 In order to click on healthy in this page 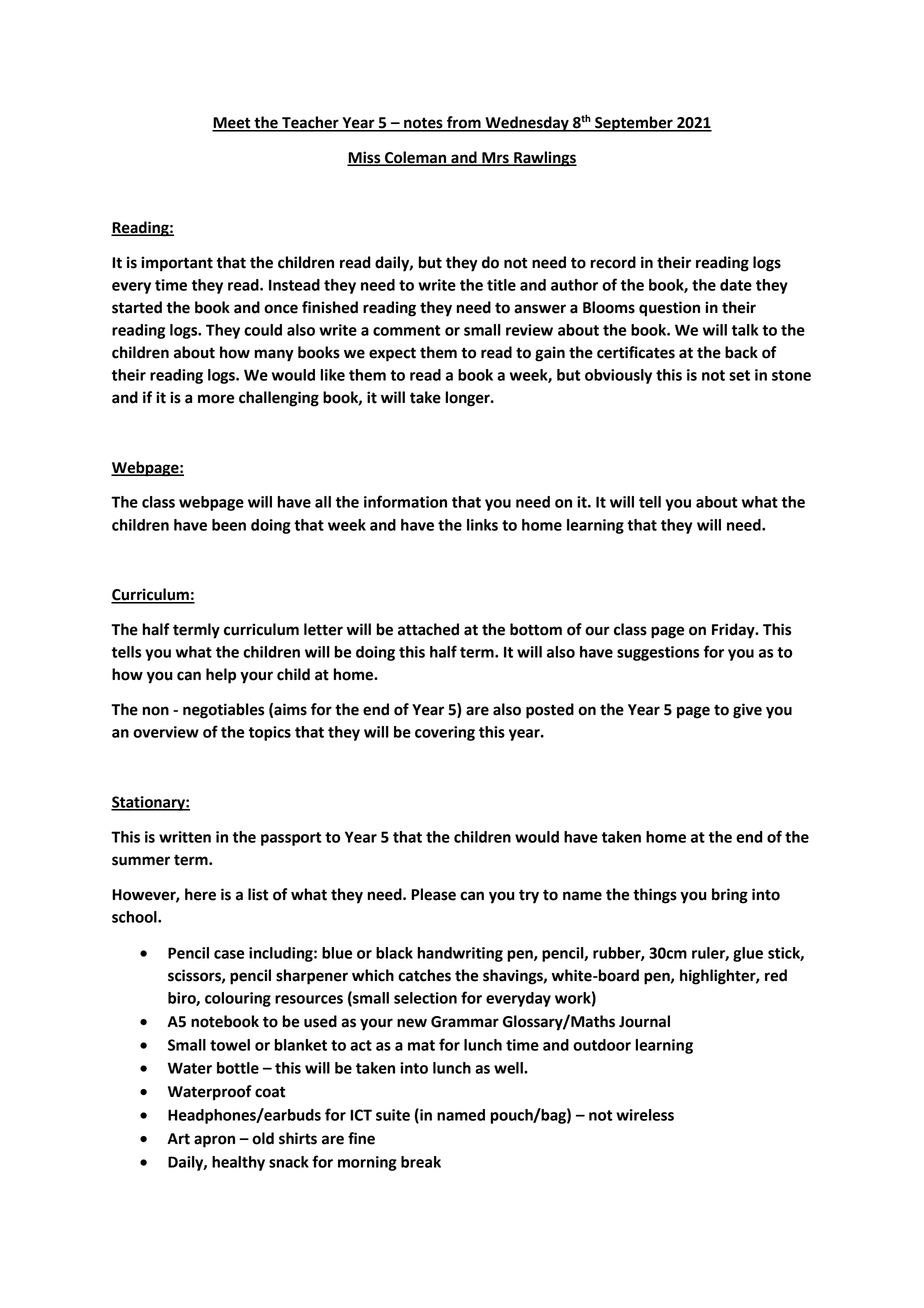, I will do `click(238, 1163)`.
